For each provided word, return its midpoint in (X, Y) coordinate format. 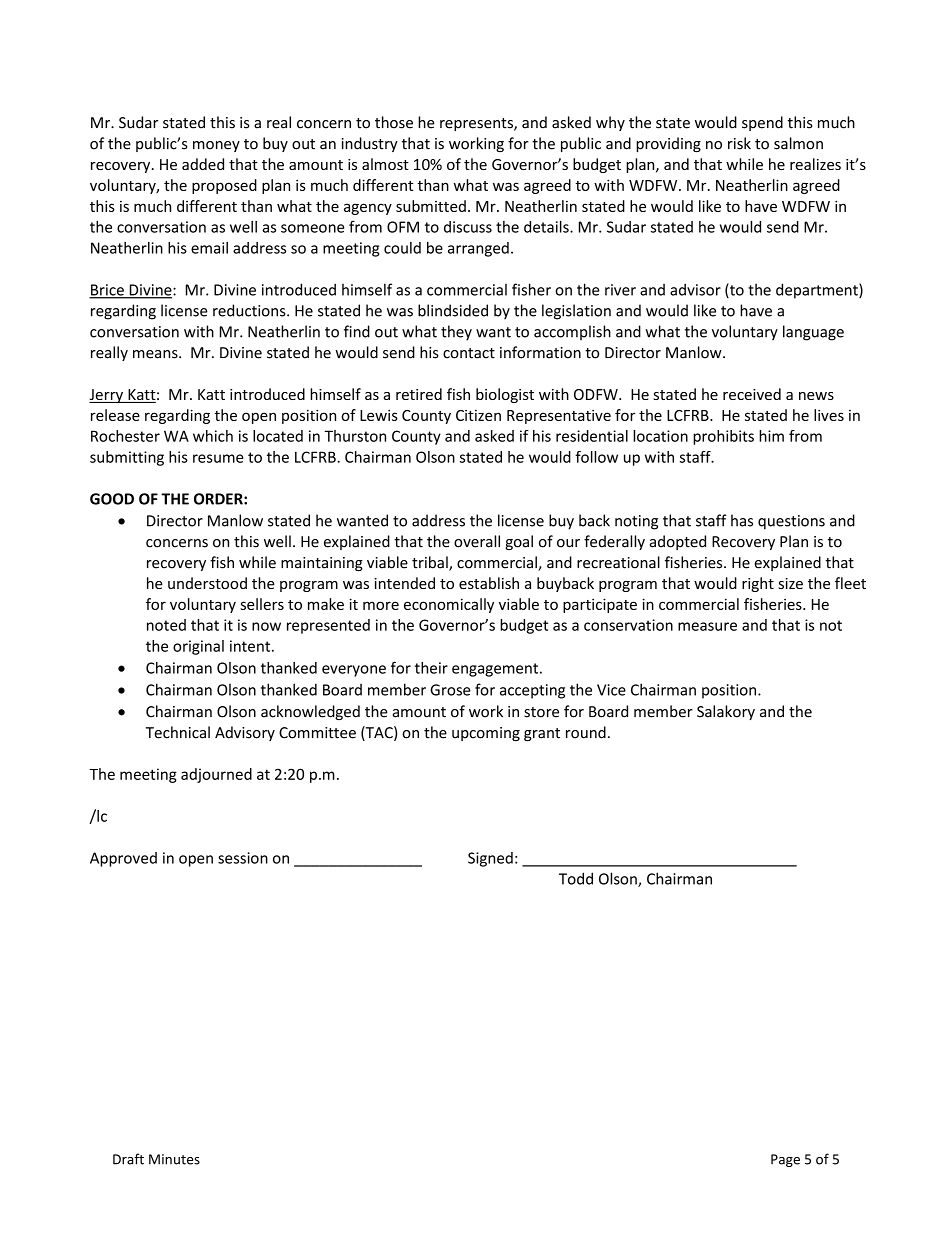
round (586, 732)
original (198, 647)
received (752, 394)
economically (449, 605)
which (213, 436)
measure (707, 626)
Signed (490, 859)
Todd (576, 878)
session (243, 858)
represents (477, 124)
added (203, 164)
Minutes (174, 1159)
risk (739, 143)
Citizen (478, 415)
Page (785, 1160)
